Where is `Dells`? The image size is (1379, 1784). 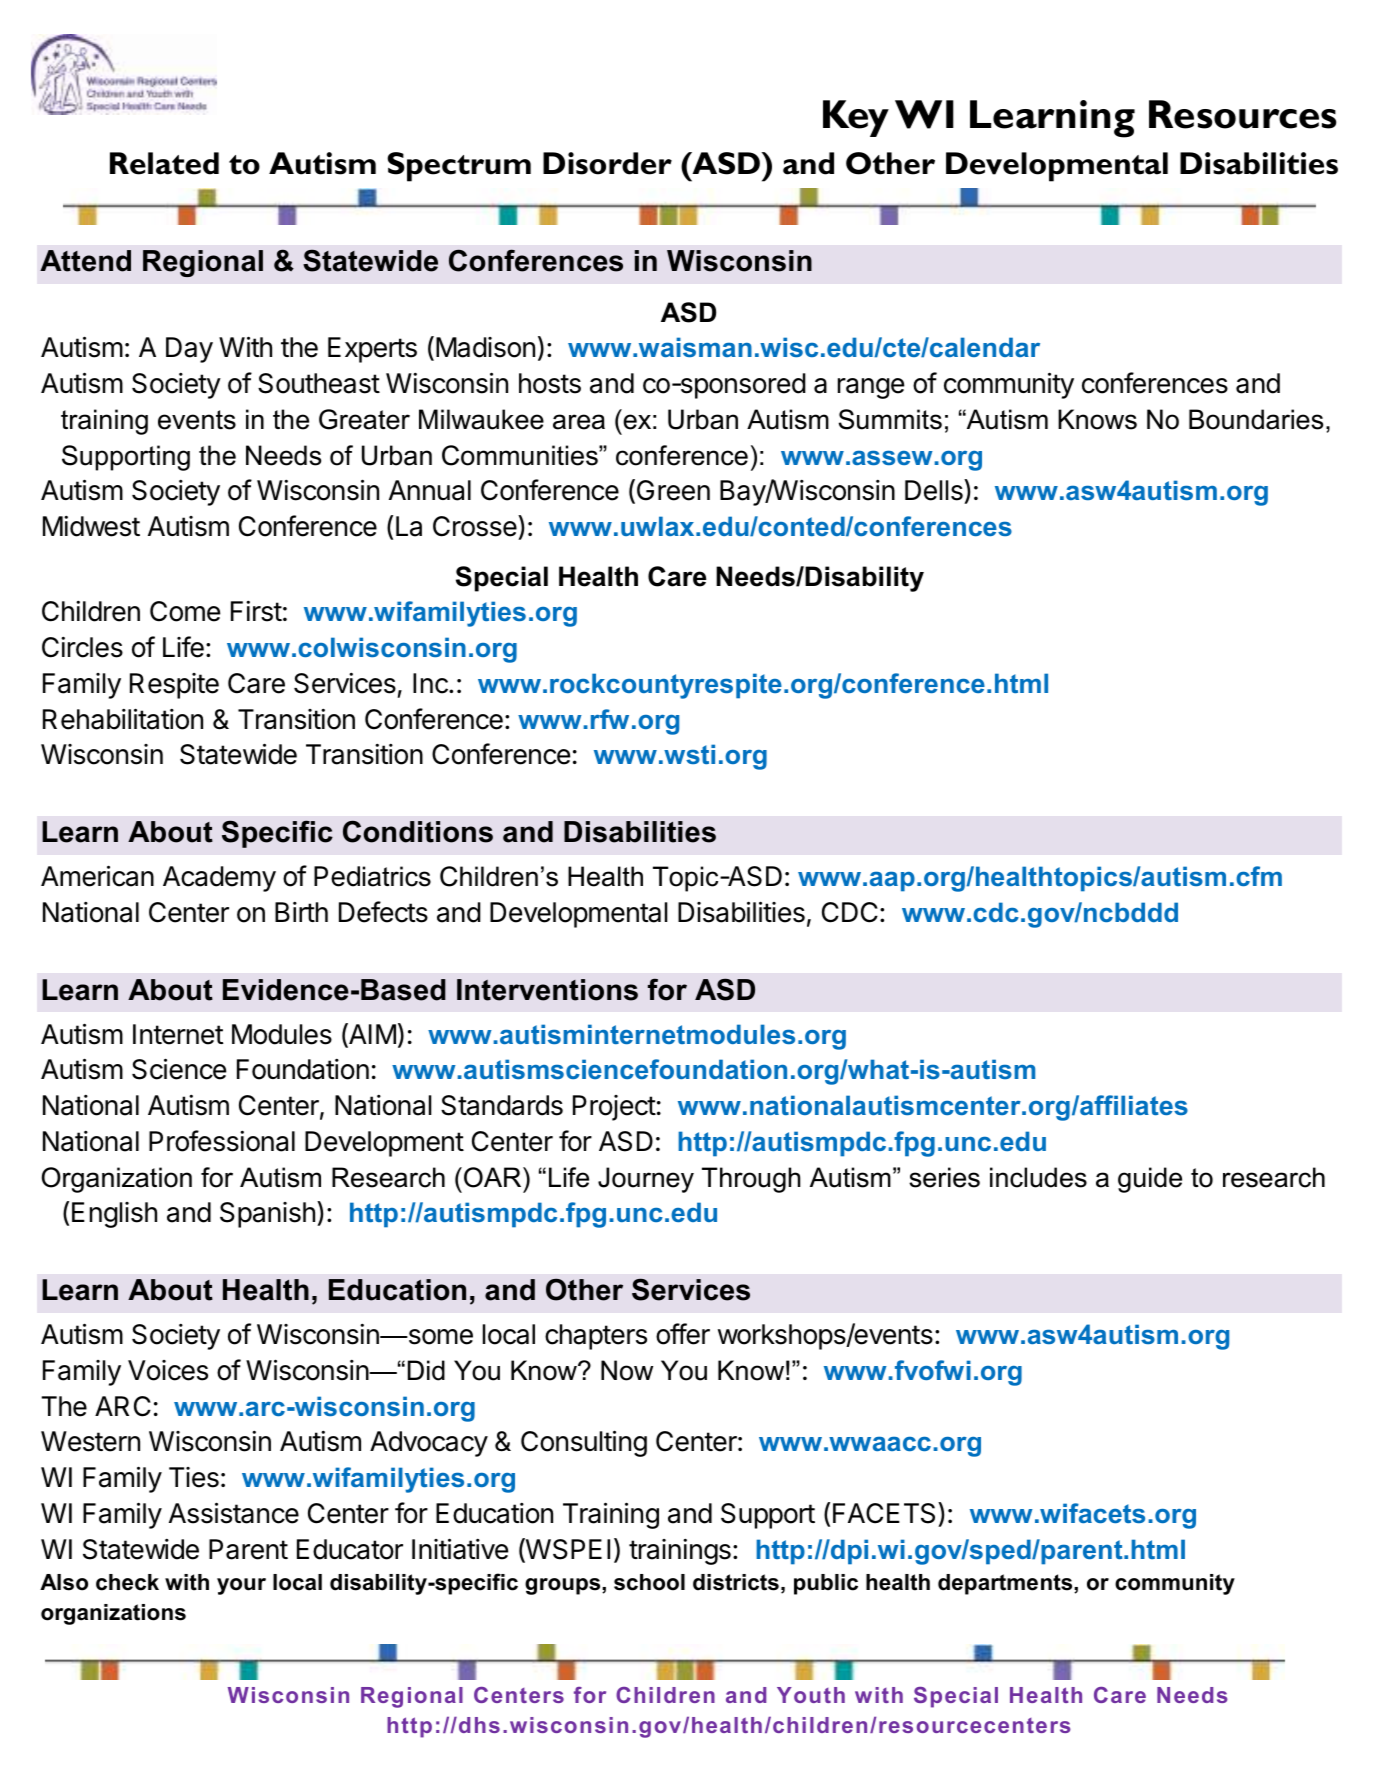
Dells is located at coordinates (935, 491).
